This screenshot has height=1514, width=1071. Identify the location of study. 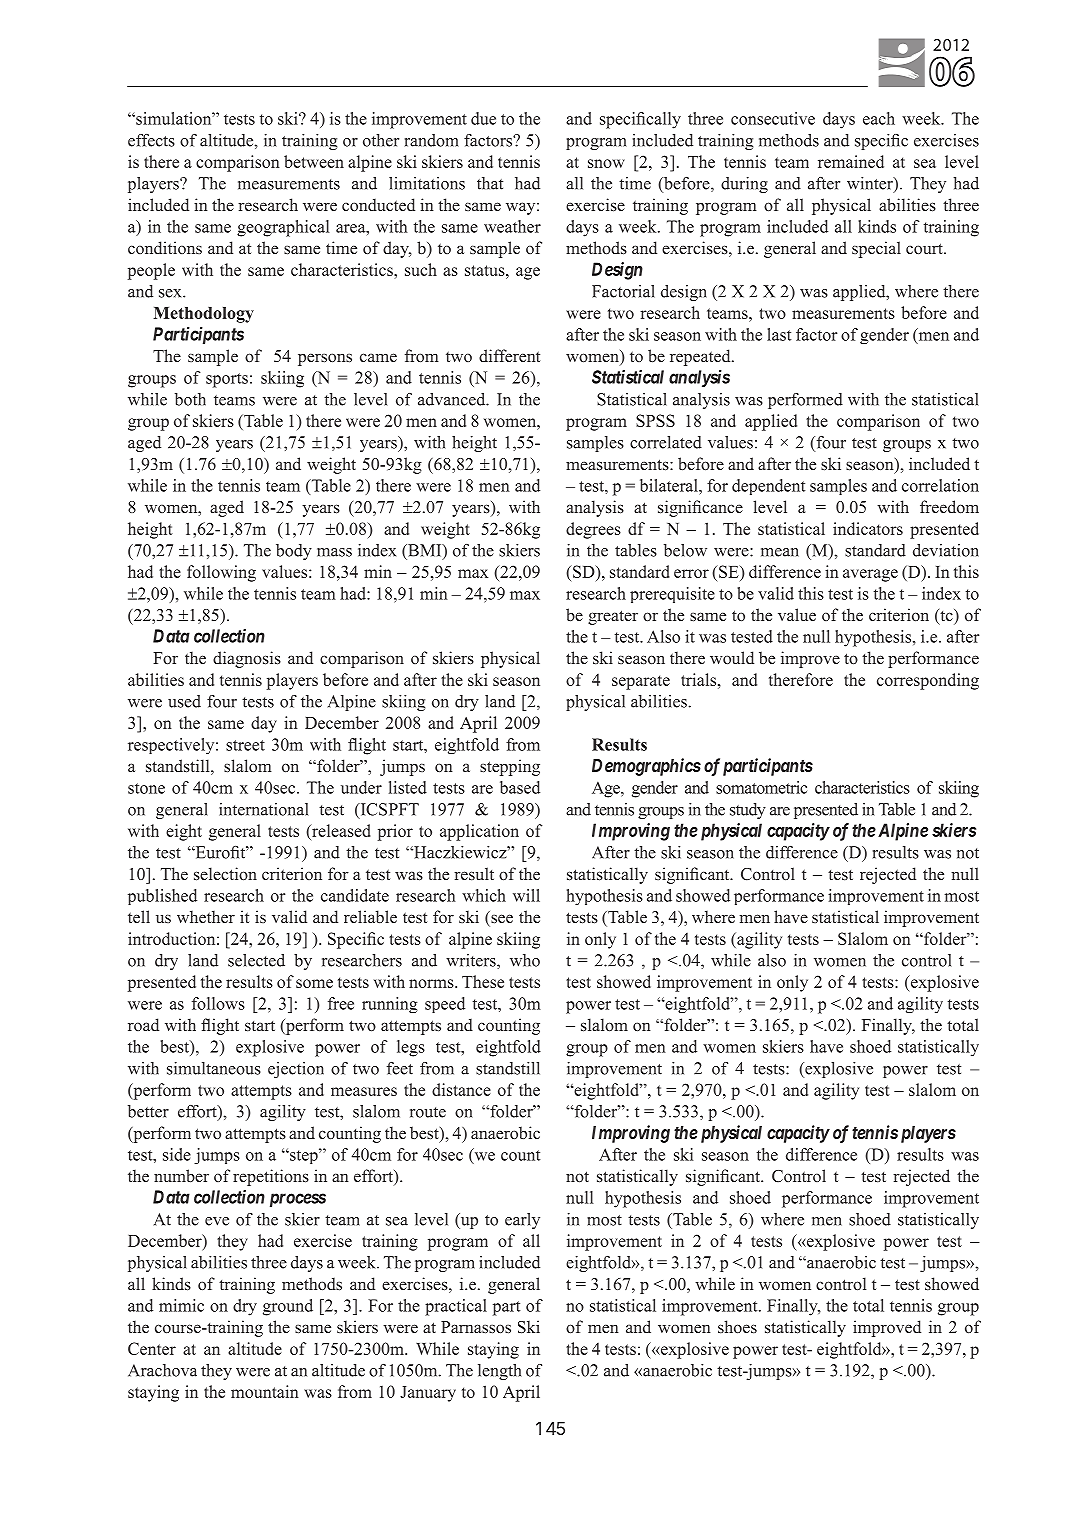
(748, 811).
